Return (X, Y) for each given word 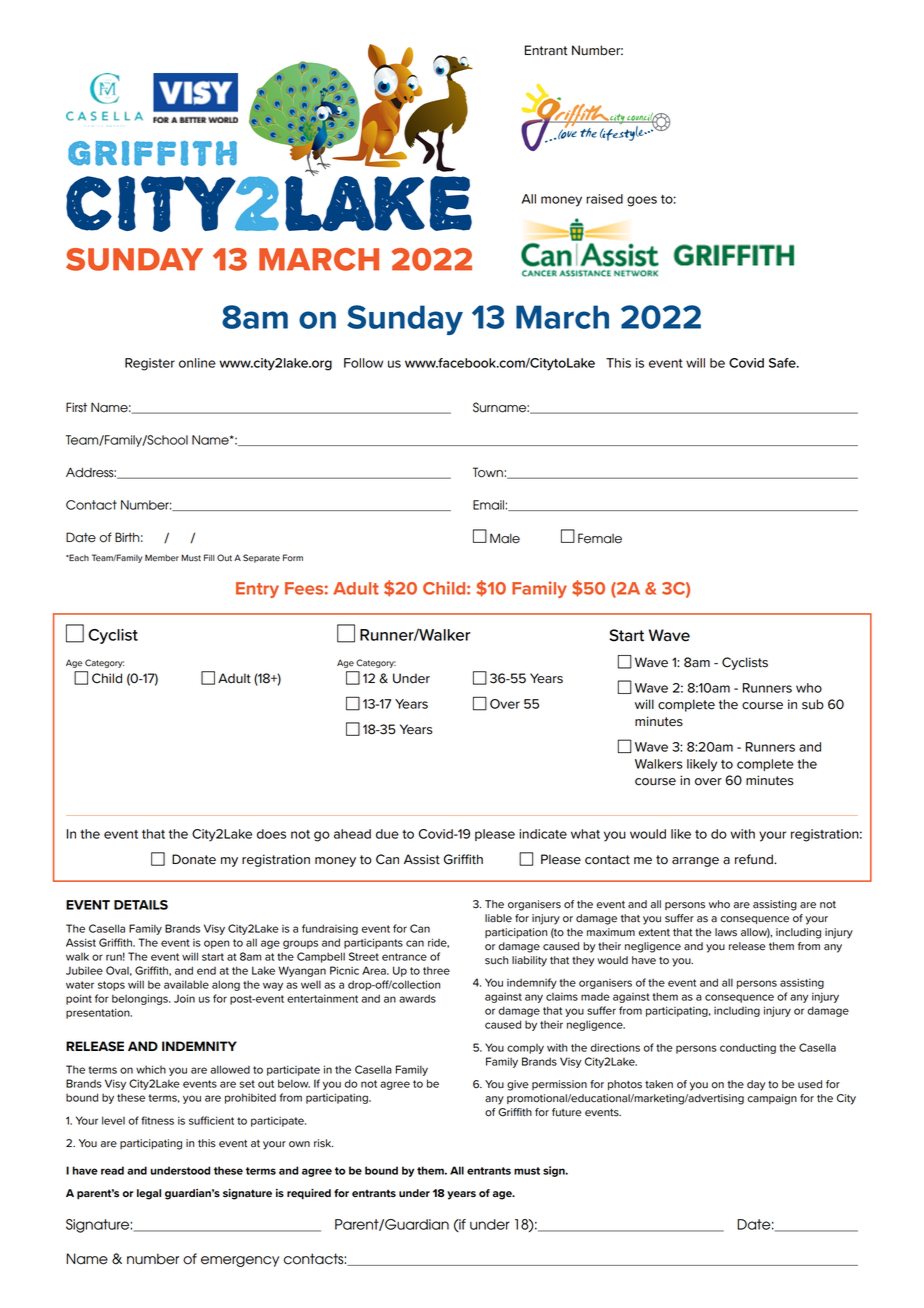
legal (149, 1194)
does (271, 834)
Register (150, 364)
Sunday (405, 320)
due (387, 834)
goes (642, 201)
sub (813, 704)
